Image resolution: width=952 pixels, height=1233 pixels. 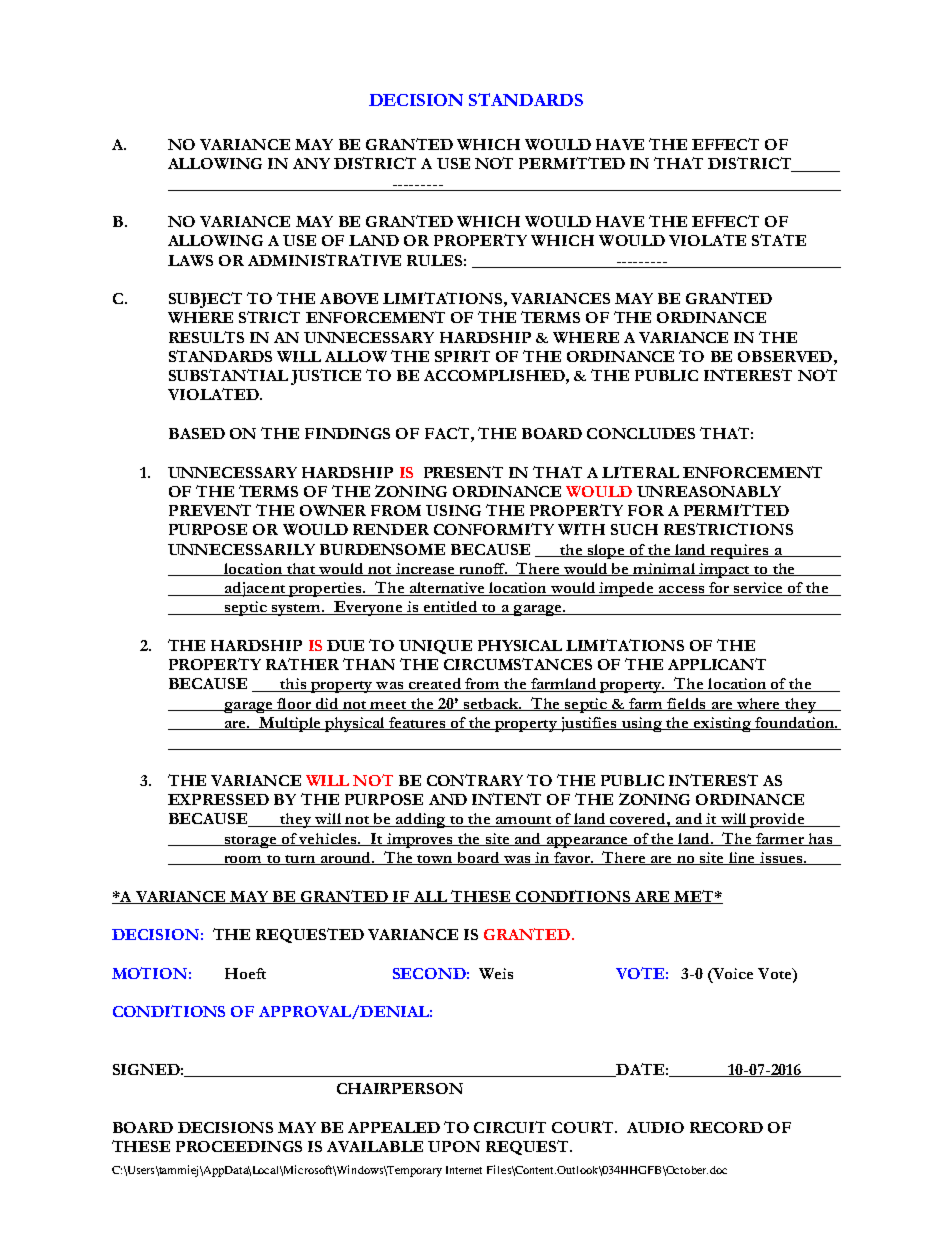 What do you see at coordinates (243, 860) in the screenshot?
I see `room` at bounding box center [243, 860].
